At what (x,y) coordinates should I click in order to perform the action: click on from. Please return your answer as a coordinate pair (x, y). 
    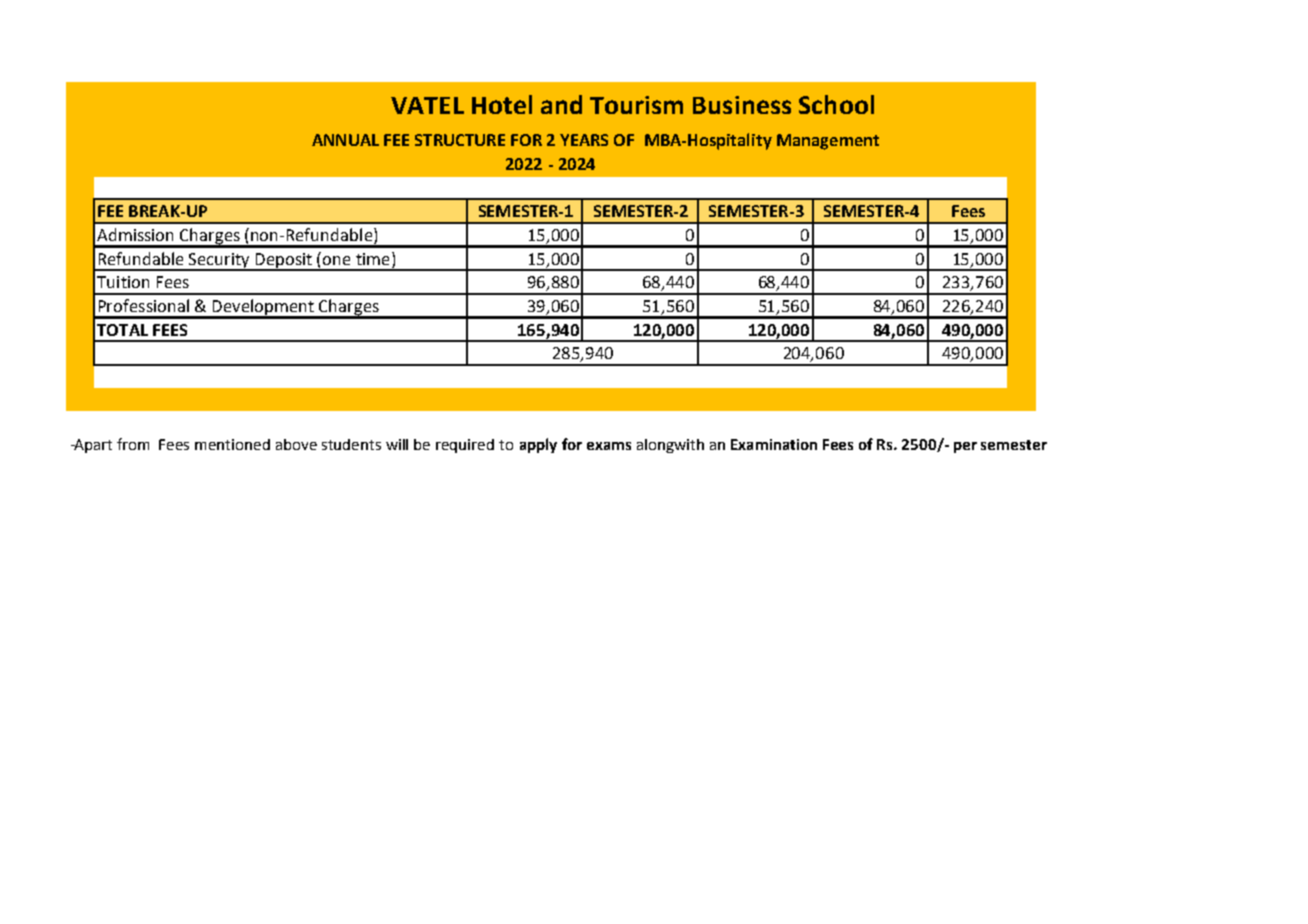
    Looking at the image, I should click on (133, 444).
